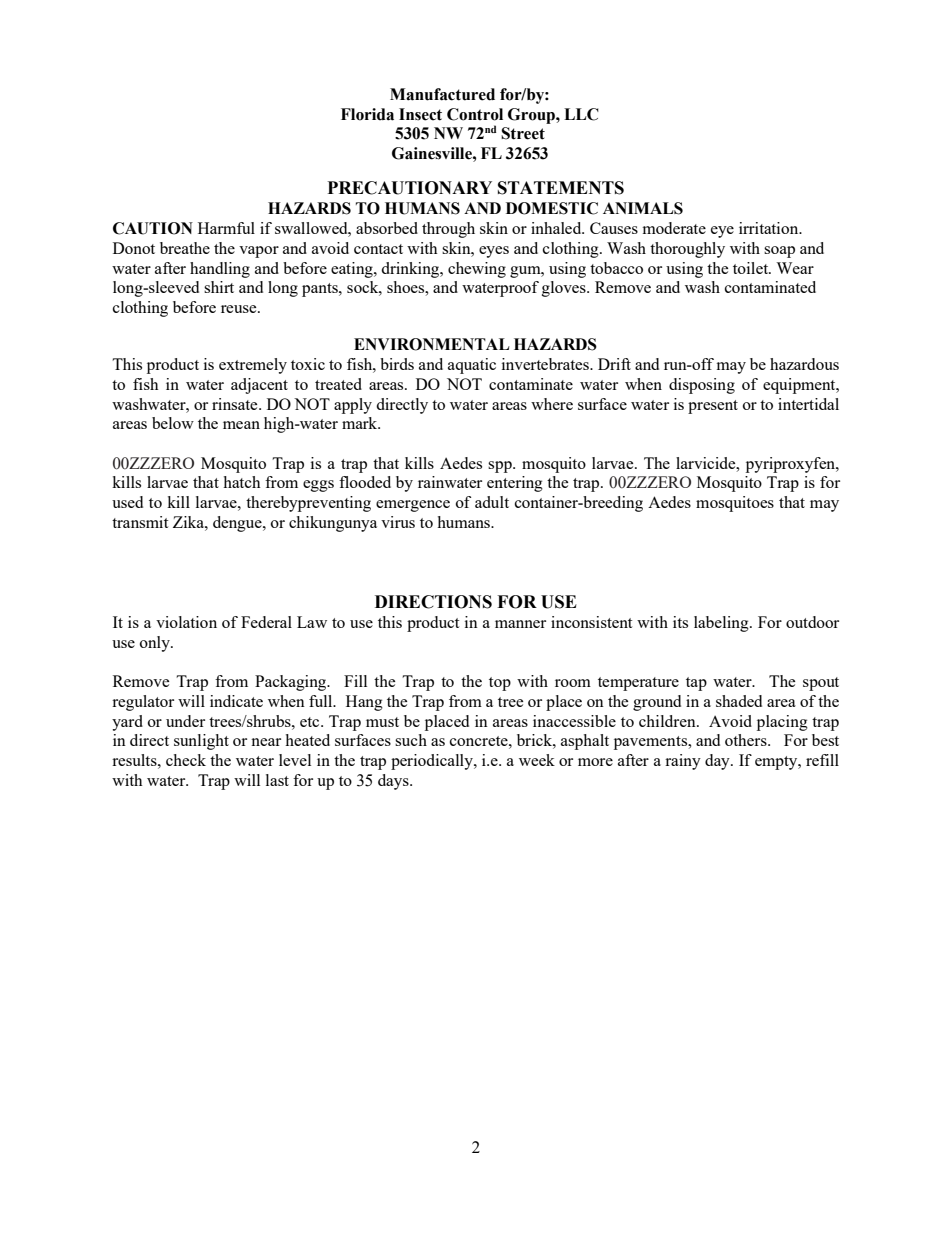 The image size is (952, 1233). What do you see at coordinates (433, 762) in the document?
I see `periodically` at bounding box center [433, 762].
